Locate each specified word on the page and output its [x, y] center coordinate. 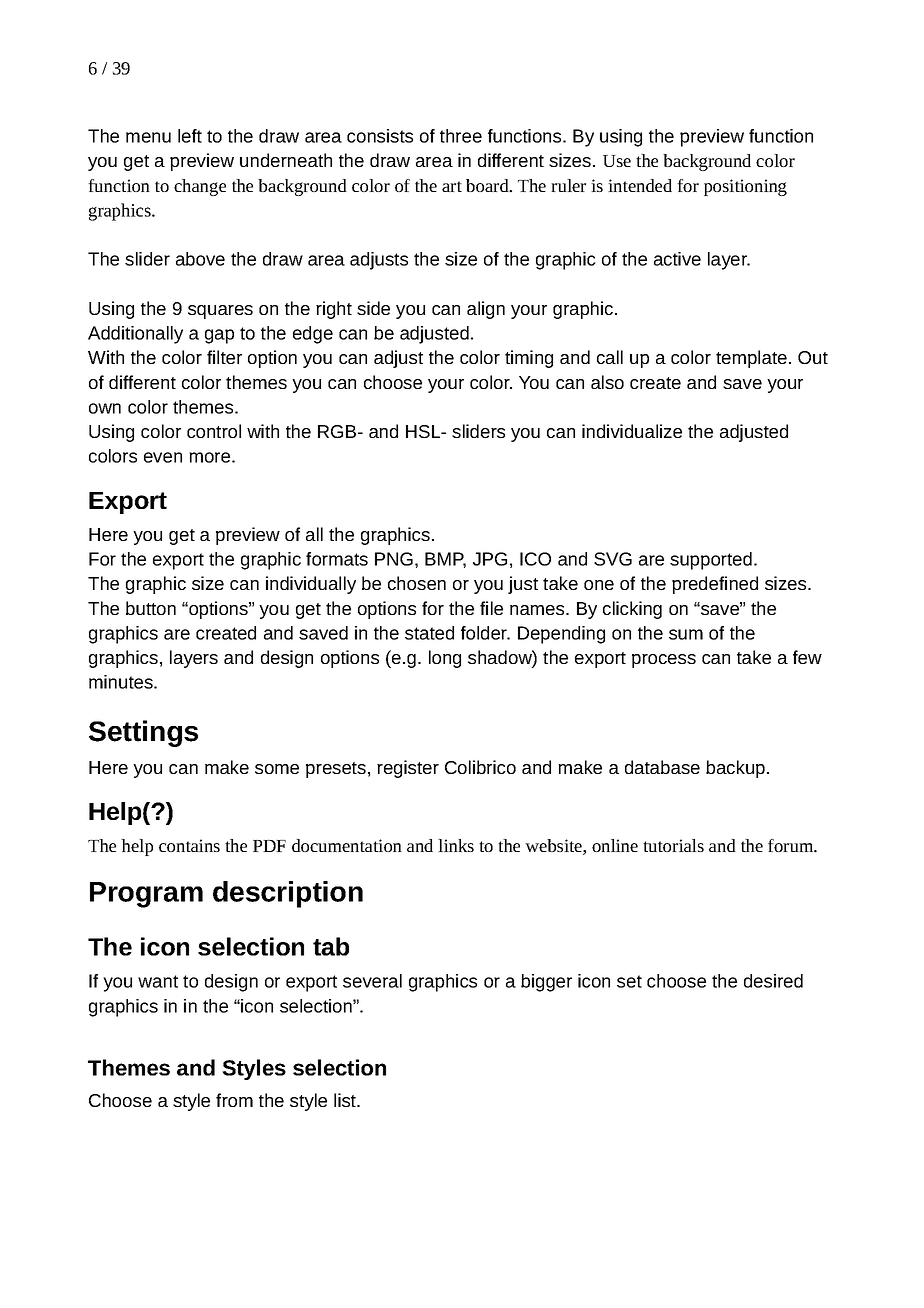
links [456, 845]
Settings [143, 733]
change [200, 187]
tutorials [673, 845]
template [751, 359]
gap [219, 336]
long [445, 659]
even [163, 457]
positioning [745, 187]
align [486, 310]
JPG [490, 559]
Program [146, 895]
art [452, 186]
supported [711, 561]
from [234, 1100]
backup [737, 769]
